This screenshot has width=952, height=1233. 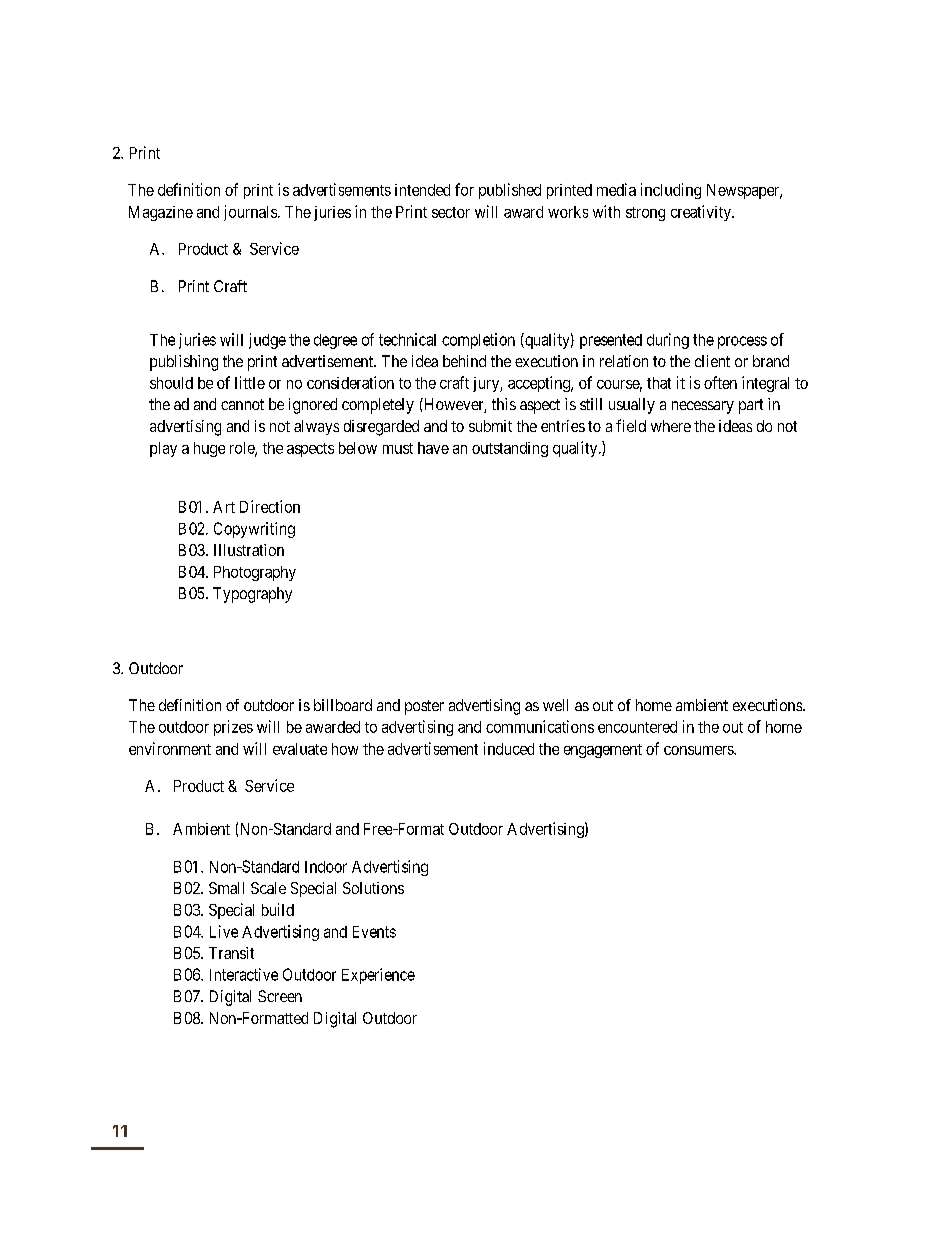 I want to click on Interactive, so click(x=244, y=974).
